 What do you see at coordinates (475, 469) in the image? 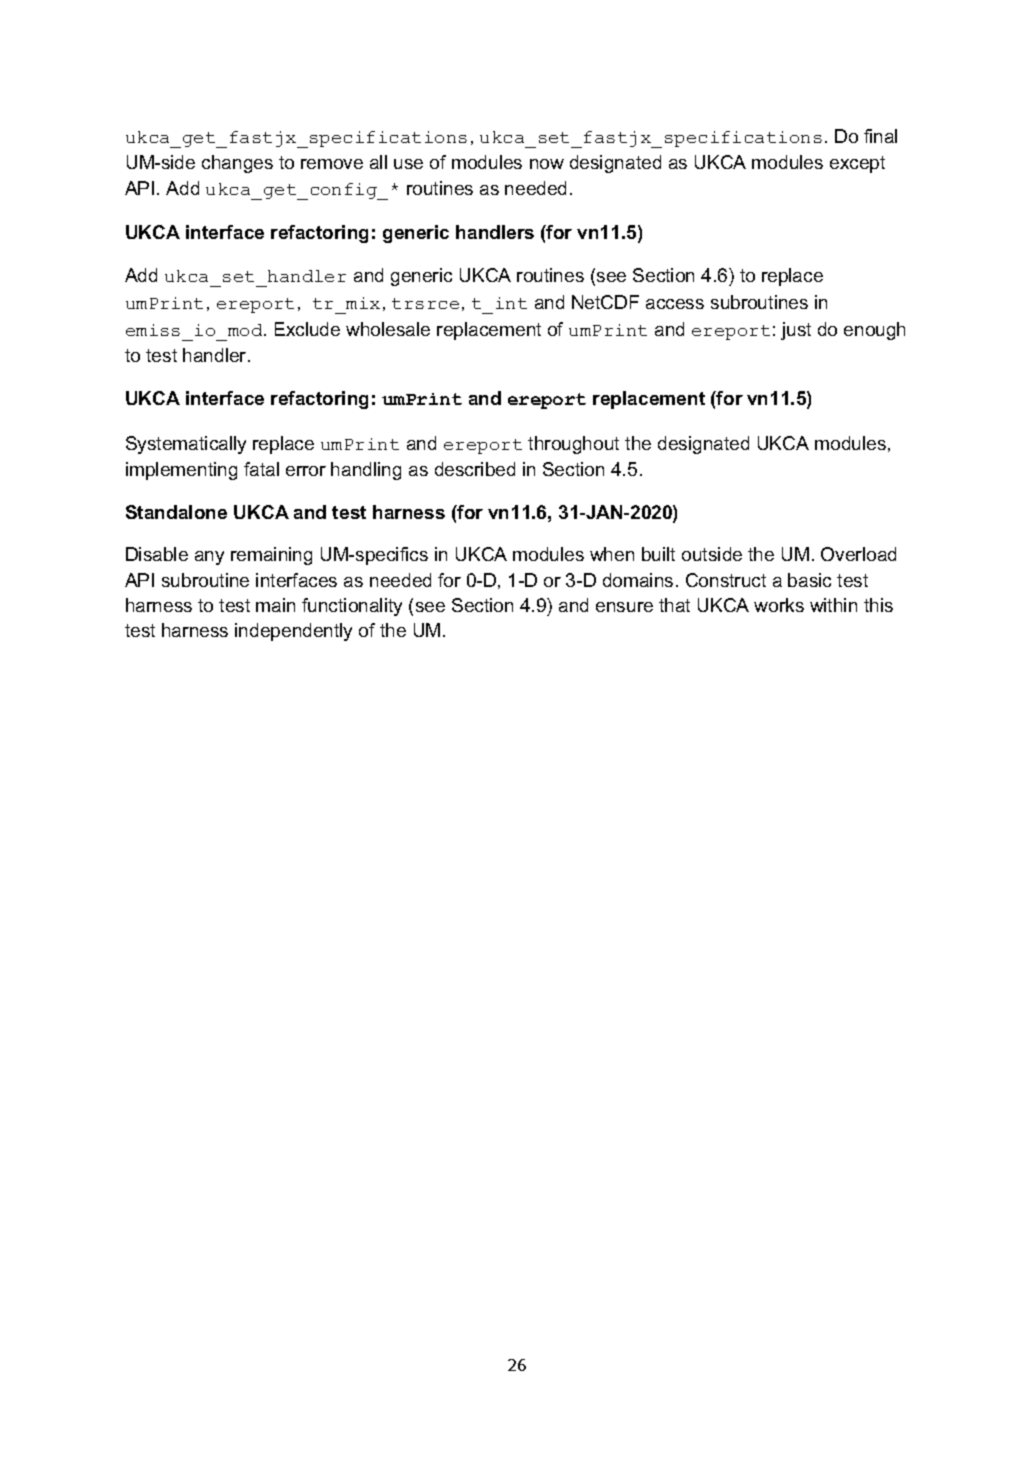
I see `described` at bounding box center [475, 469].
